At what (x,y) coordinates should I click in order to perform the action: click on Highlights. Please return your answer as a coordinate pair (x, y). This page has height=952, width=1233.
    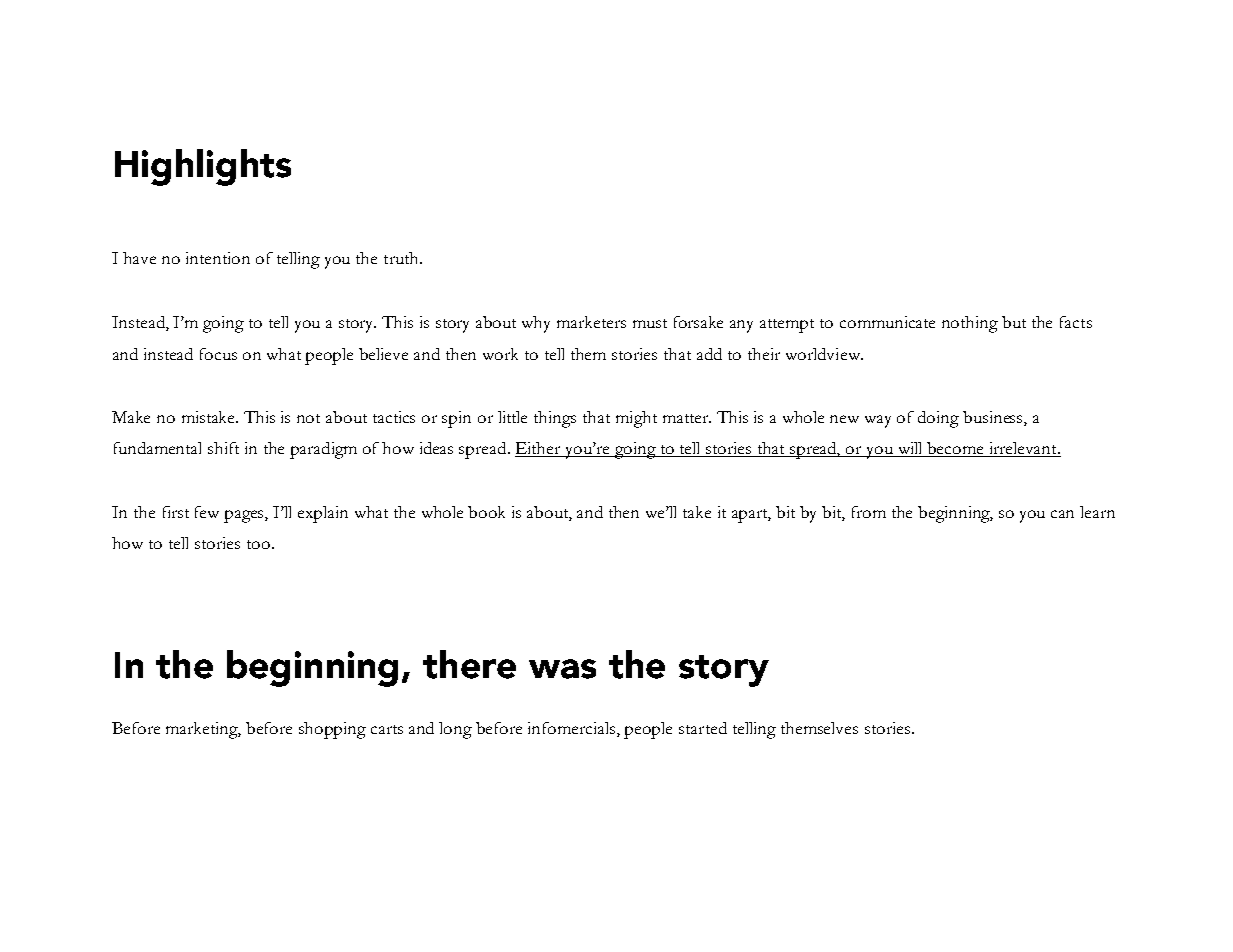
    Looking at the image, I should click on (203, 167).
